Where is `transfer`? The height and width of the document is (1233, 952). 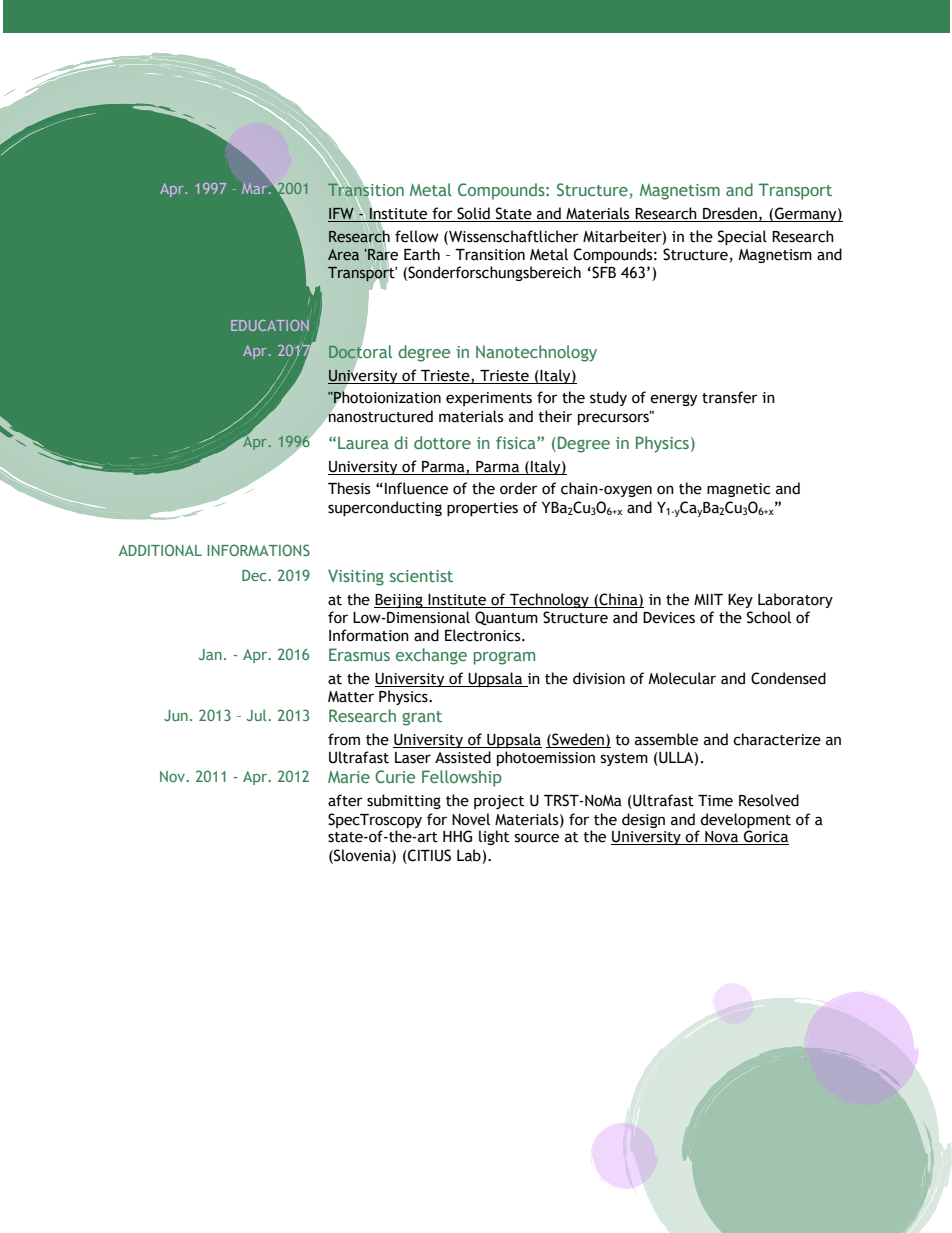 transfer is located at coordinates (730, 397).
